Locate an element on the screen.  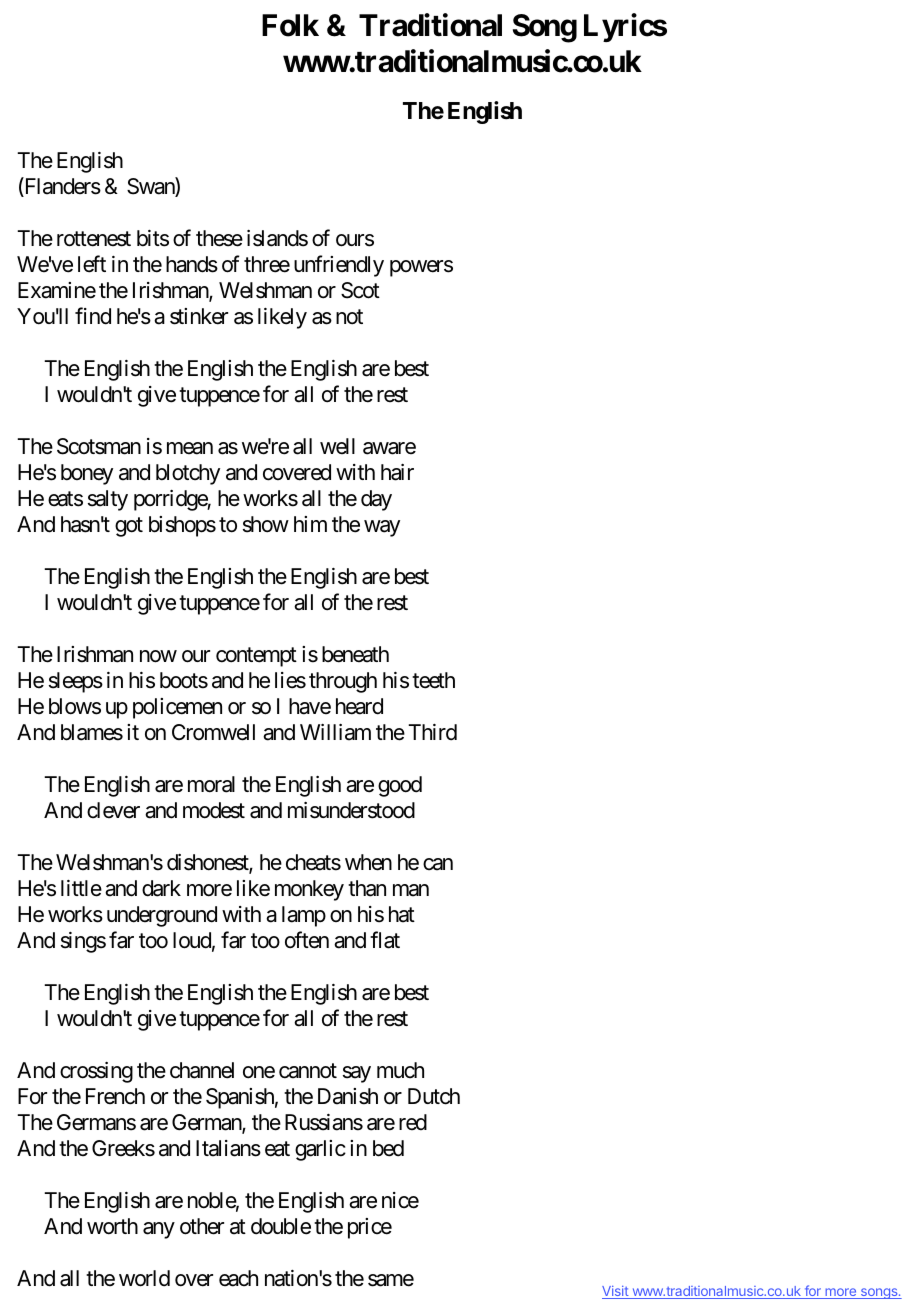
price is located at coordinates (370, 1228).
